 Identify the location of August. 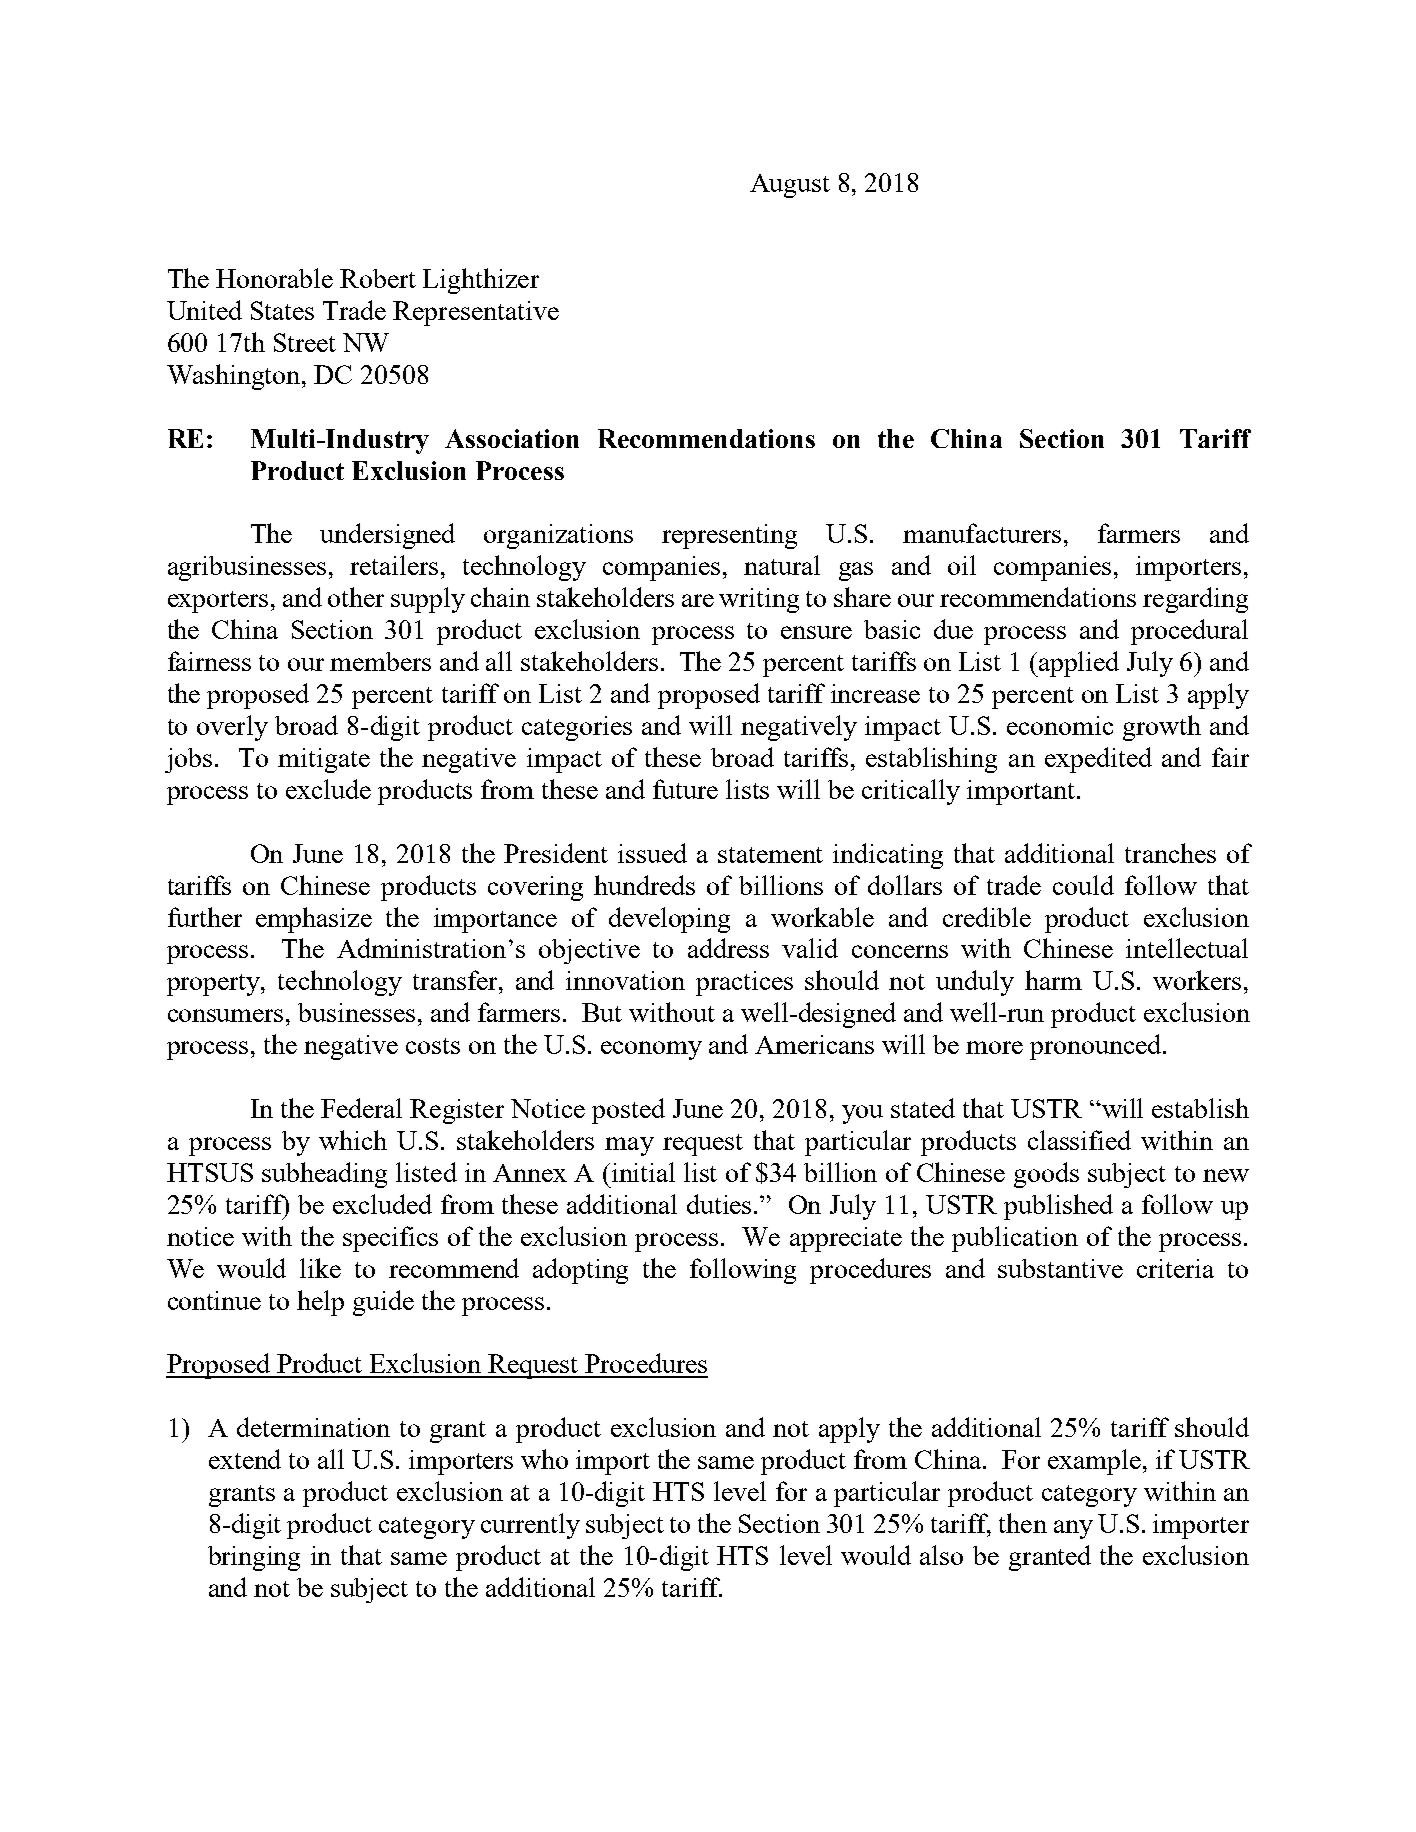
(790, 186).
